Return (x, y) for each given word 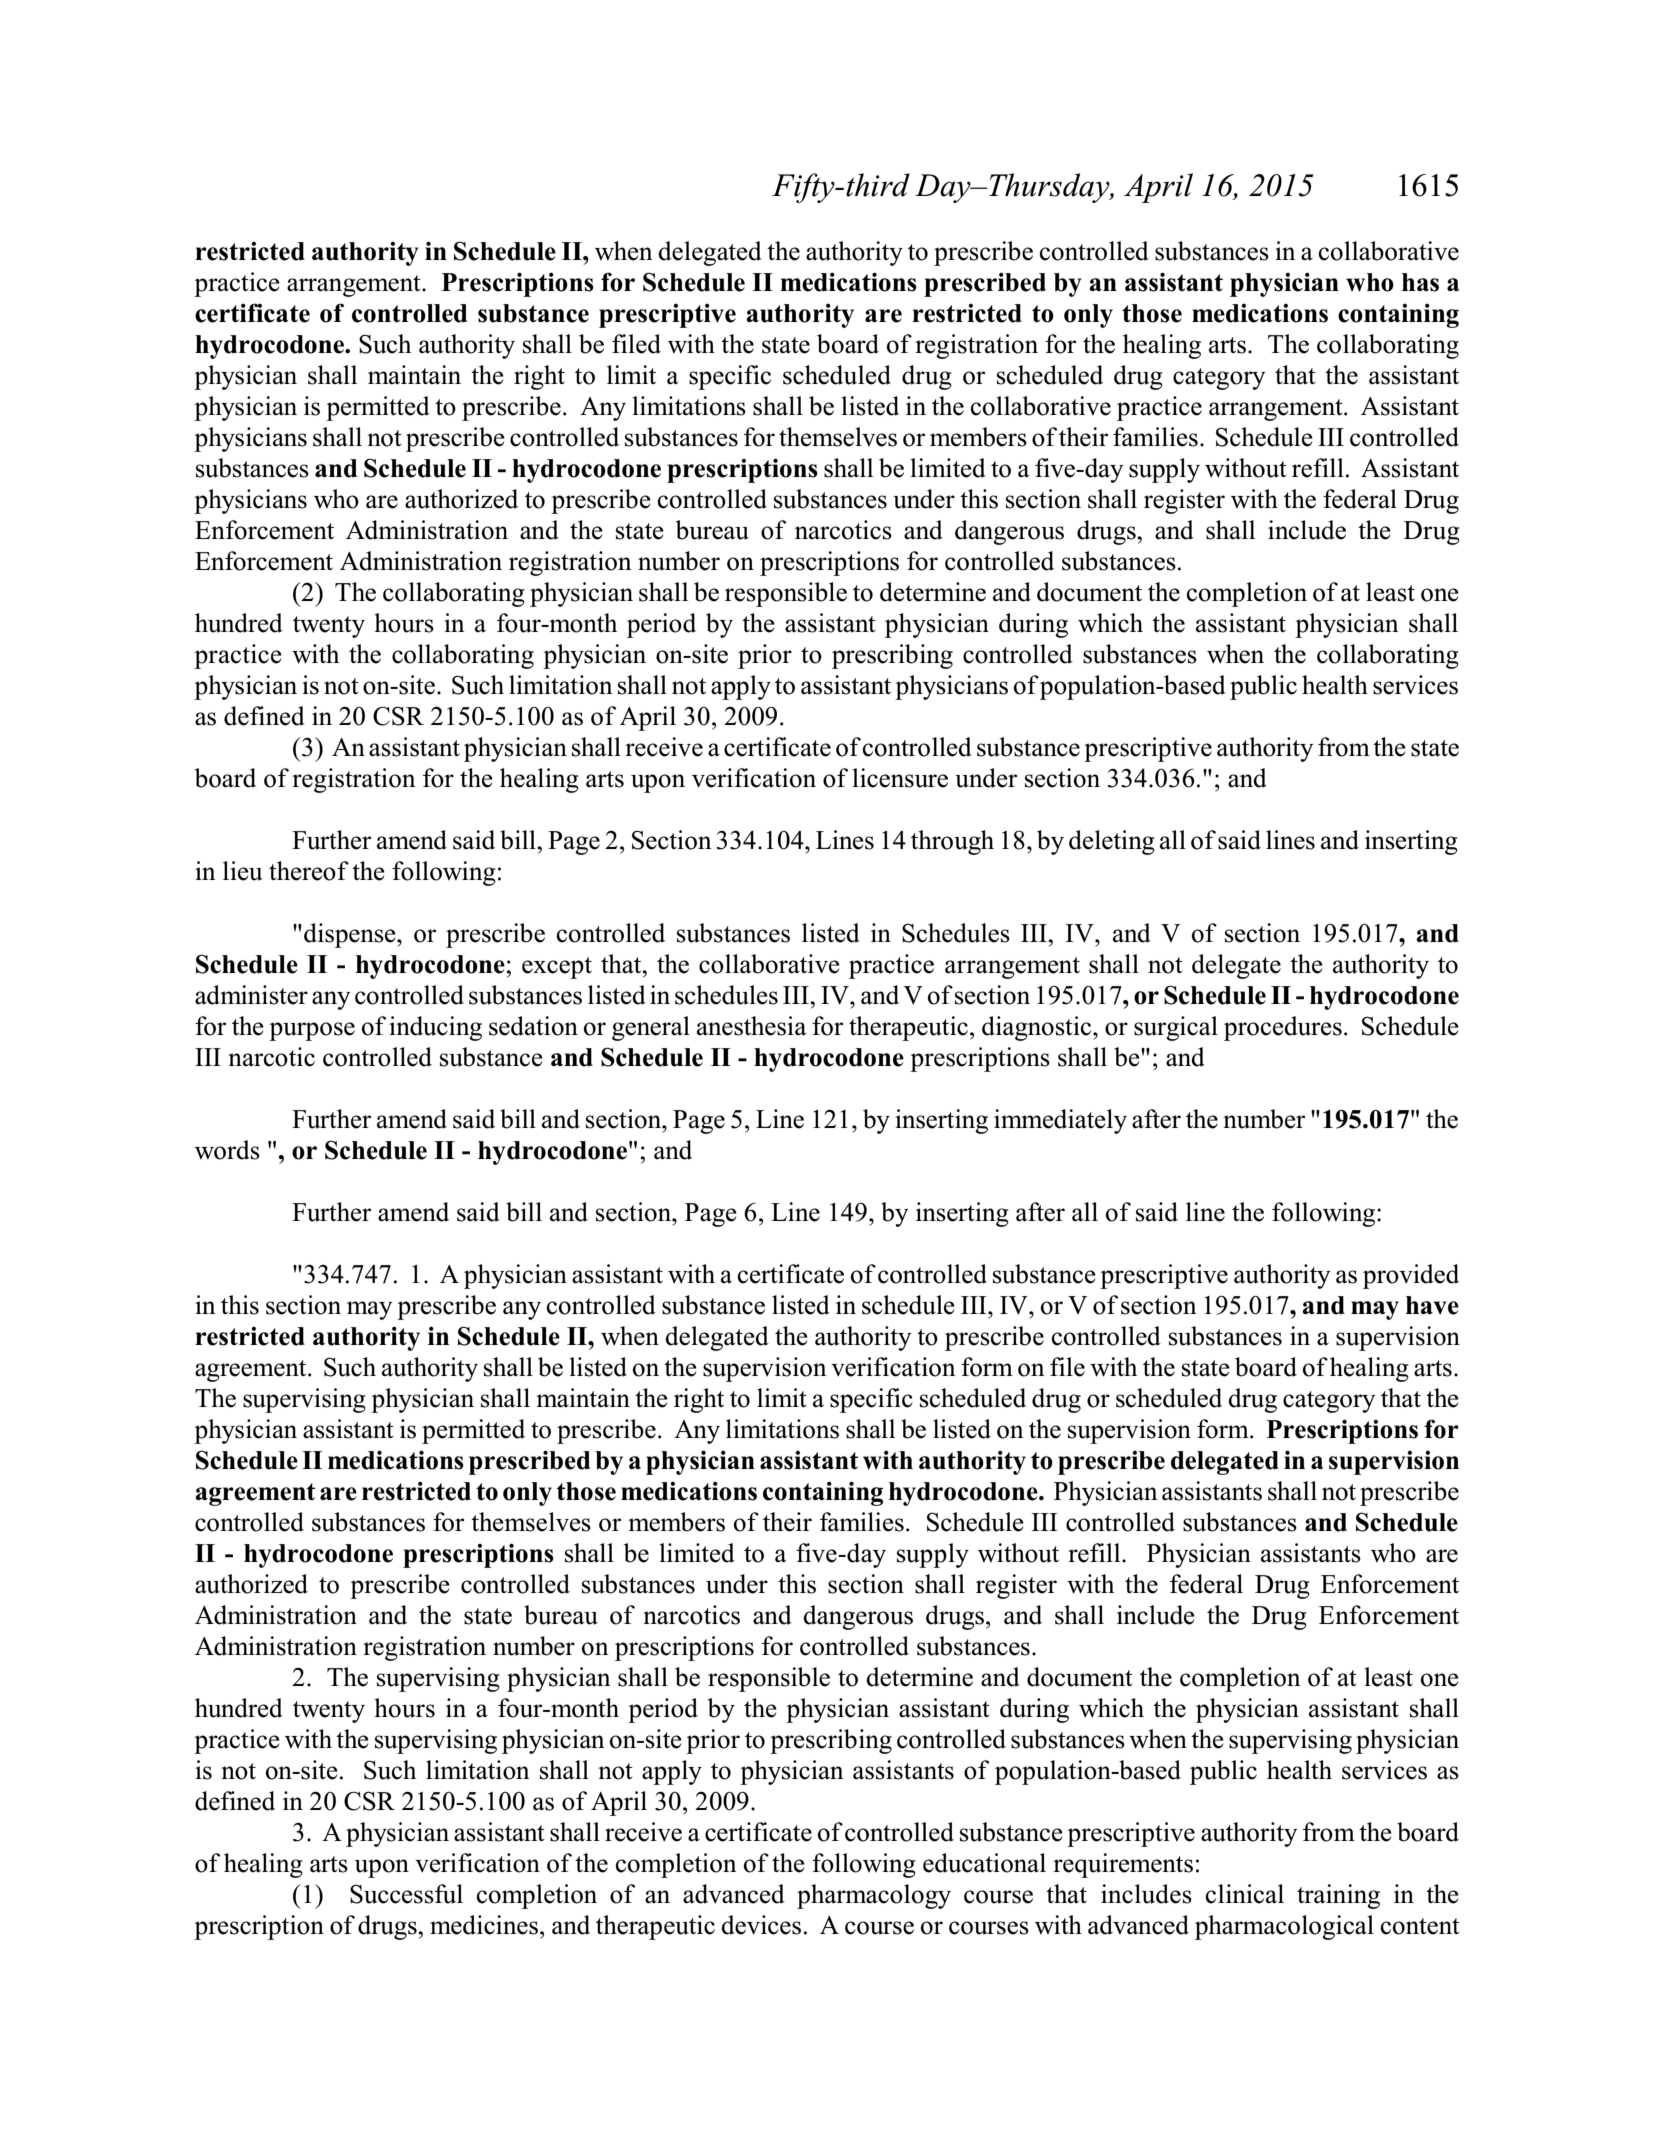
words (227, 1150)
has (1420, 282)
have (1432, 1305)
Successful (406, 1894)
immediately (1060, 1121)
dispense (351, 935)
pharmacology (874, 1896)
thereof (309, 871)
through (952, 842)
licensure (900, 778)
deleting (1112, 842)
